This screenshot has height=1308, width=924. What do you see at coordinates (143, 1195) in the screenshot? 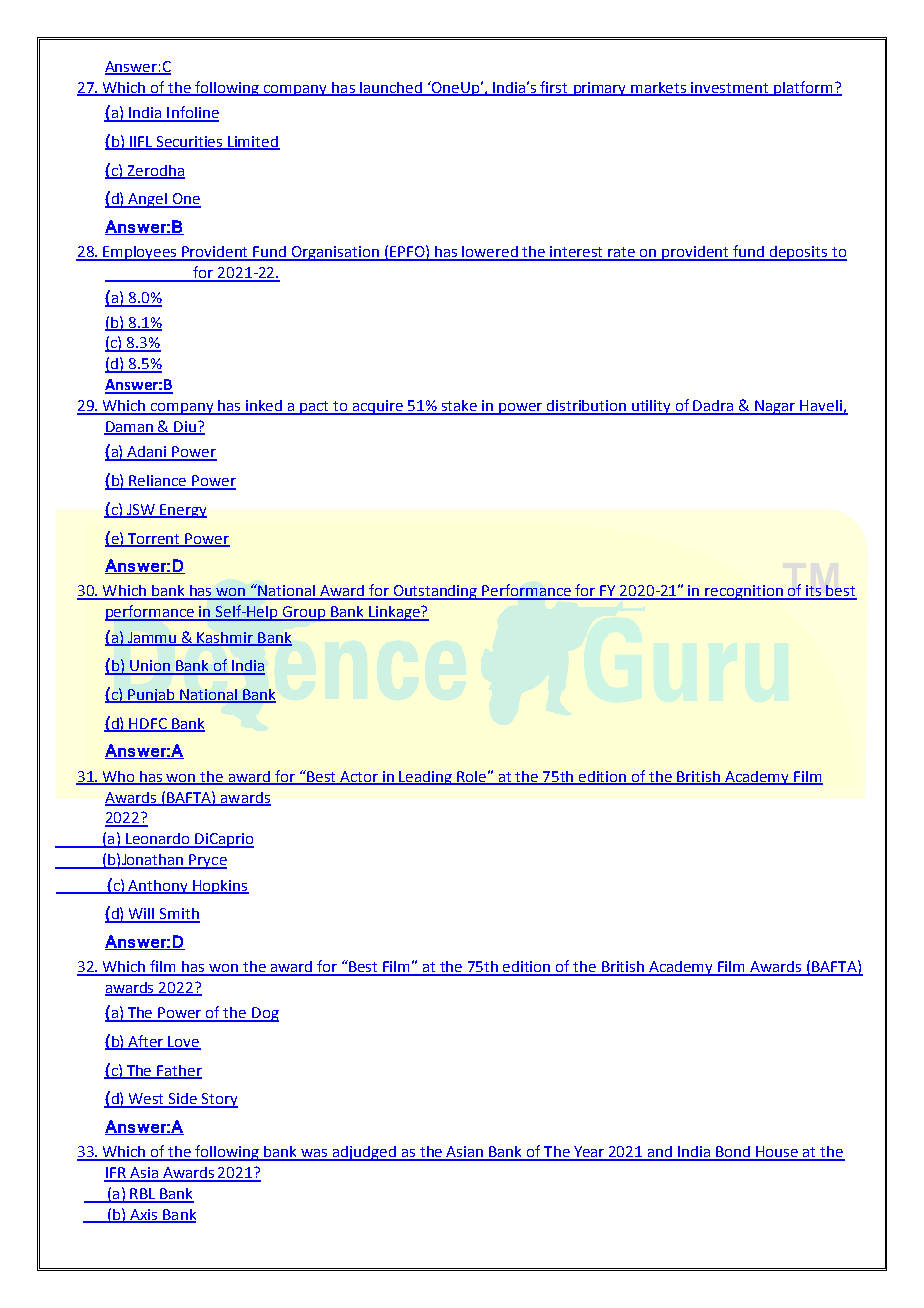
I see `RBL` at bounding box center [143, 1195].
